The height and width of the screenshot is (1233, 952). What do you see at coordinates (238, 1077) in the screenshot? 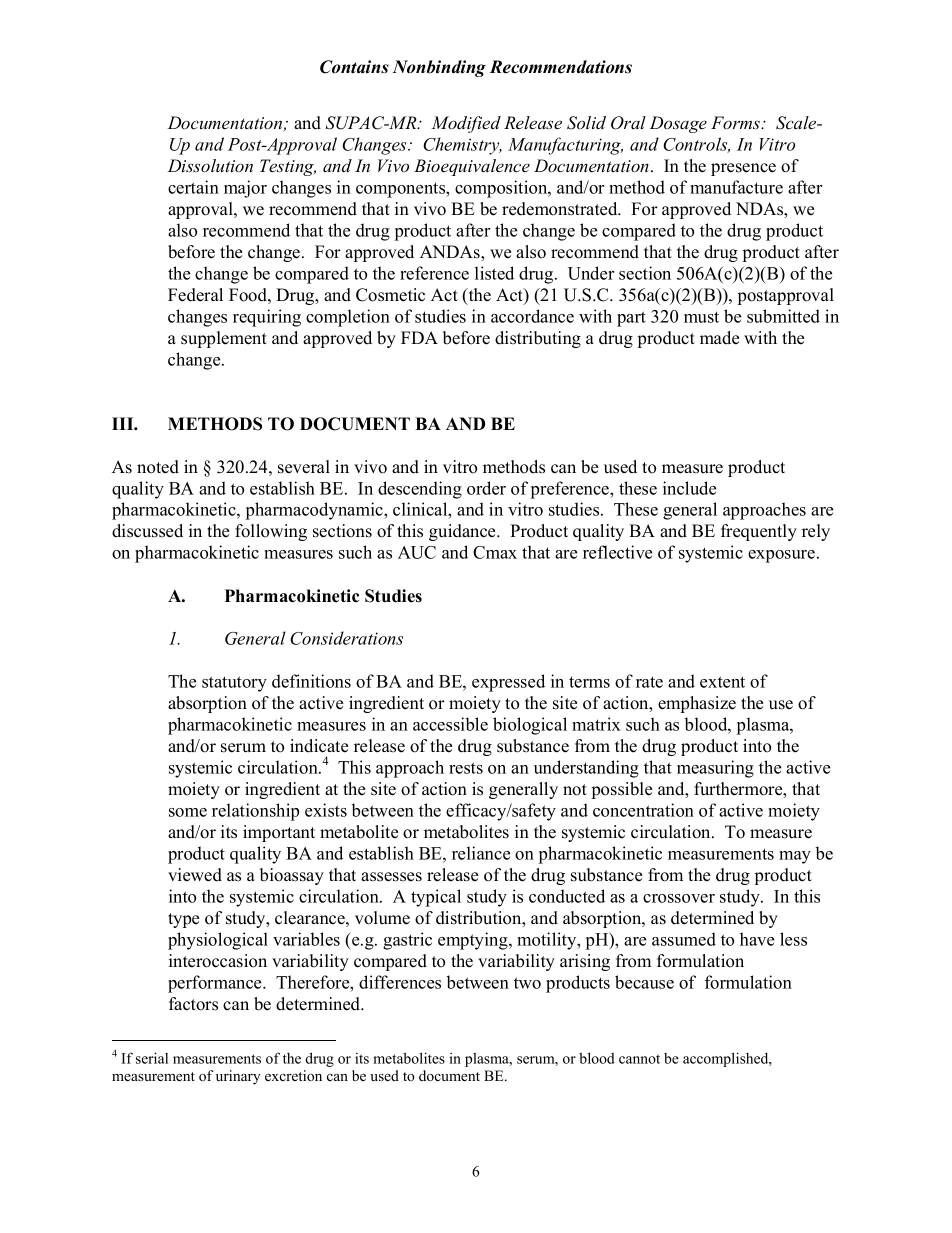
I see `urinary` at bounding box center [238, 1077].
